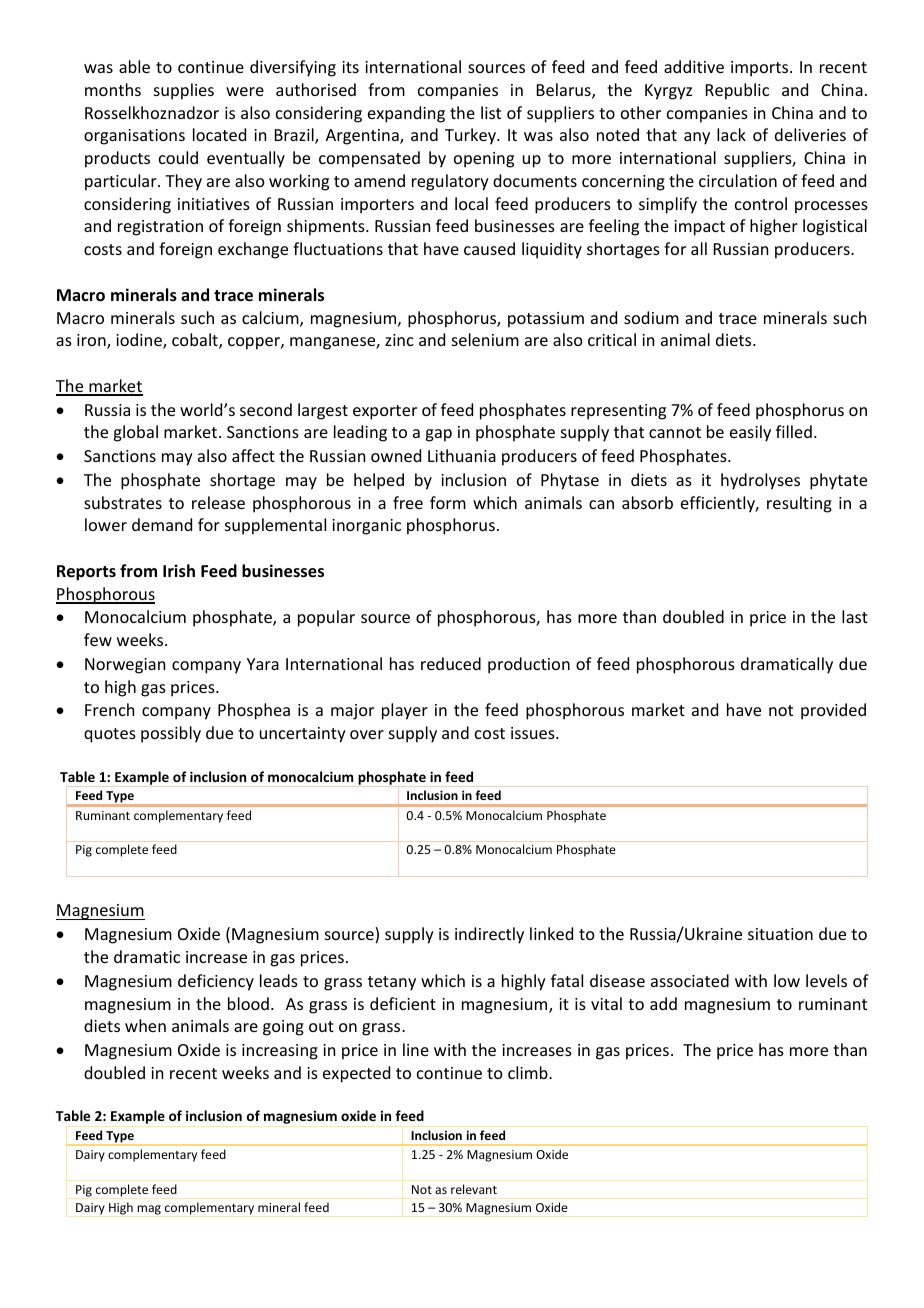 The width and height of the screenshot is (924, 1308). I want to click on iodine, so click(140, 341).
